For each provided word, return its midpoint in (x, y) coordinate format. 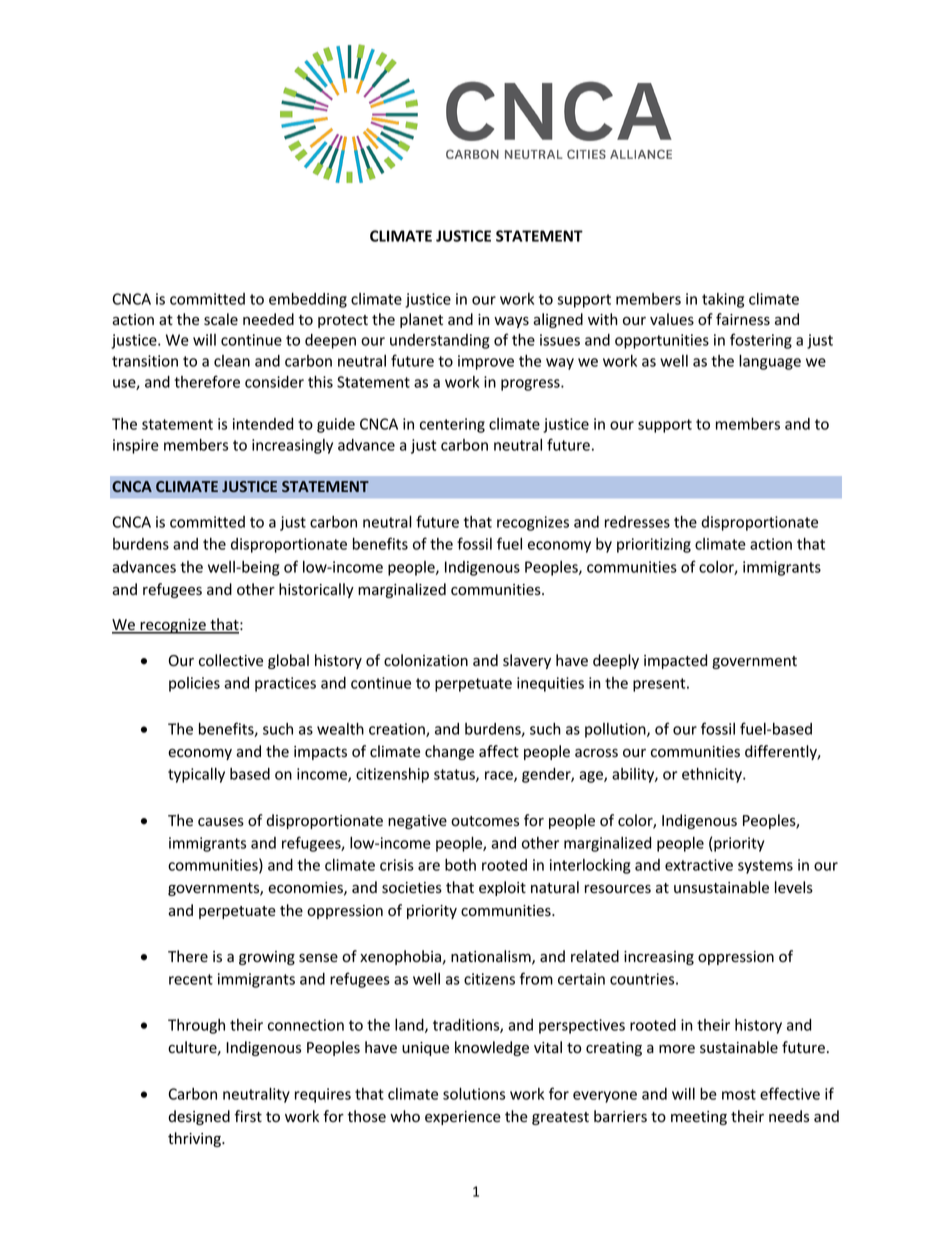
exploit (502, 888)
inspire (136, 446)
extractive (699, 865)
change (449, 752)
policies (194, 684)
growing (267, 958)
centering (452, 425)
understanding (440, 341)
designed (199, 1117)
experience (463, 1118)
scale (221, 319)
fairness (743, 319)
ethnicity (713, 775)
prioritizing (654, 545)
